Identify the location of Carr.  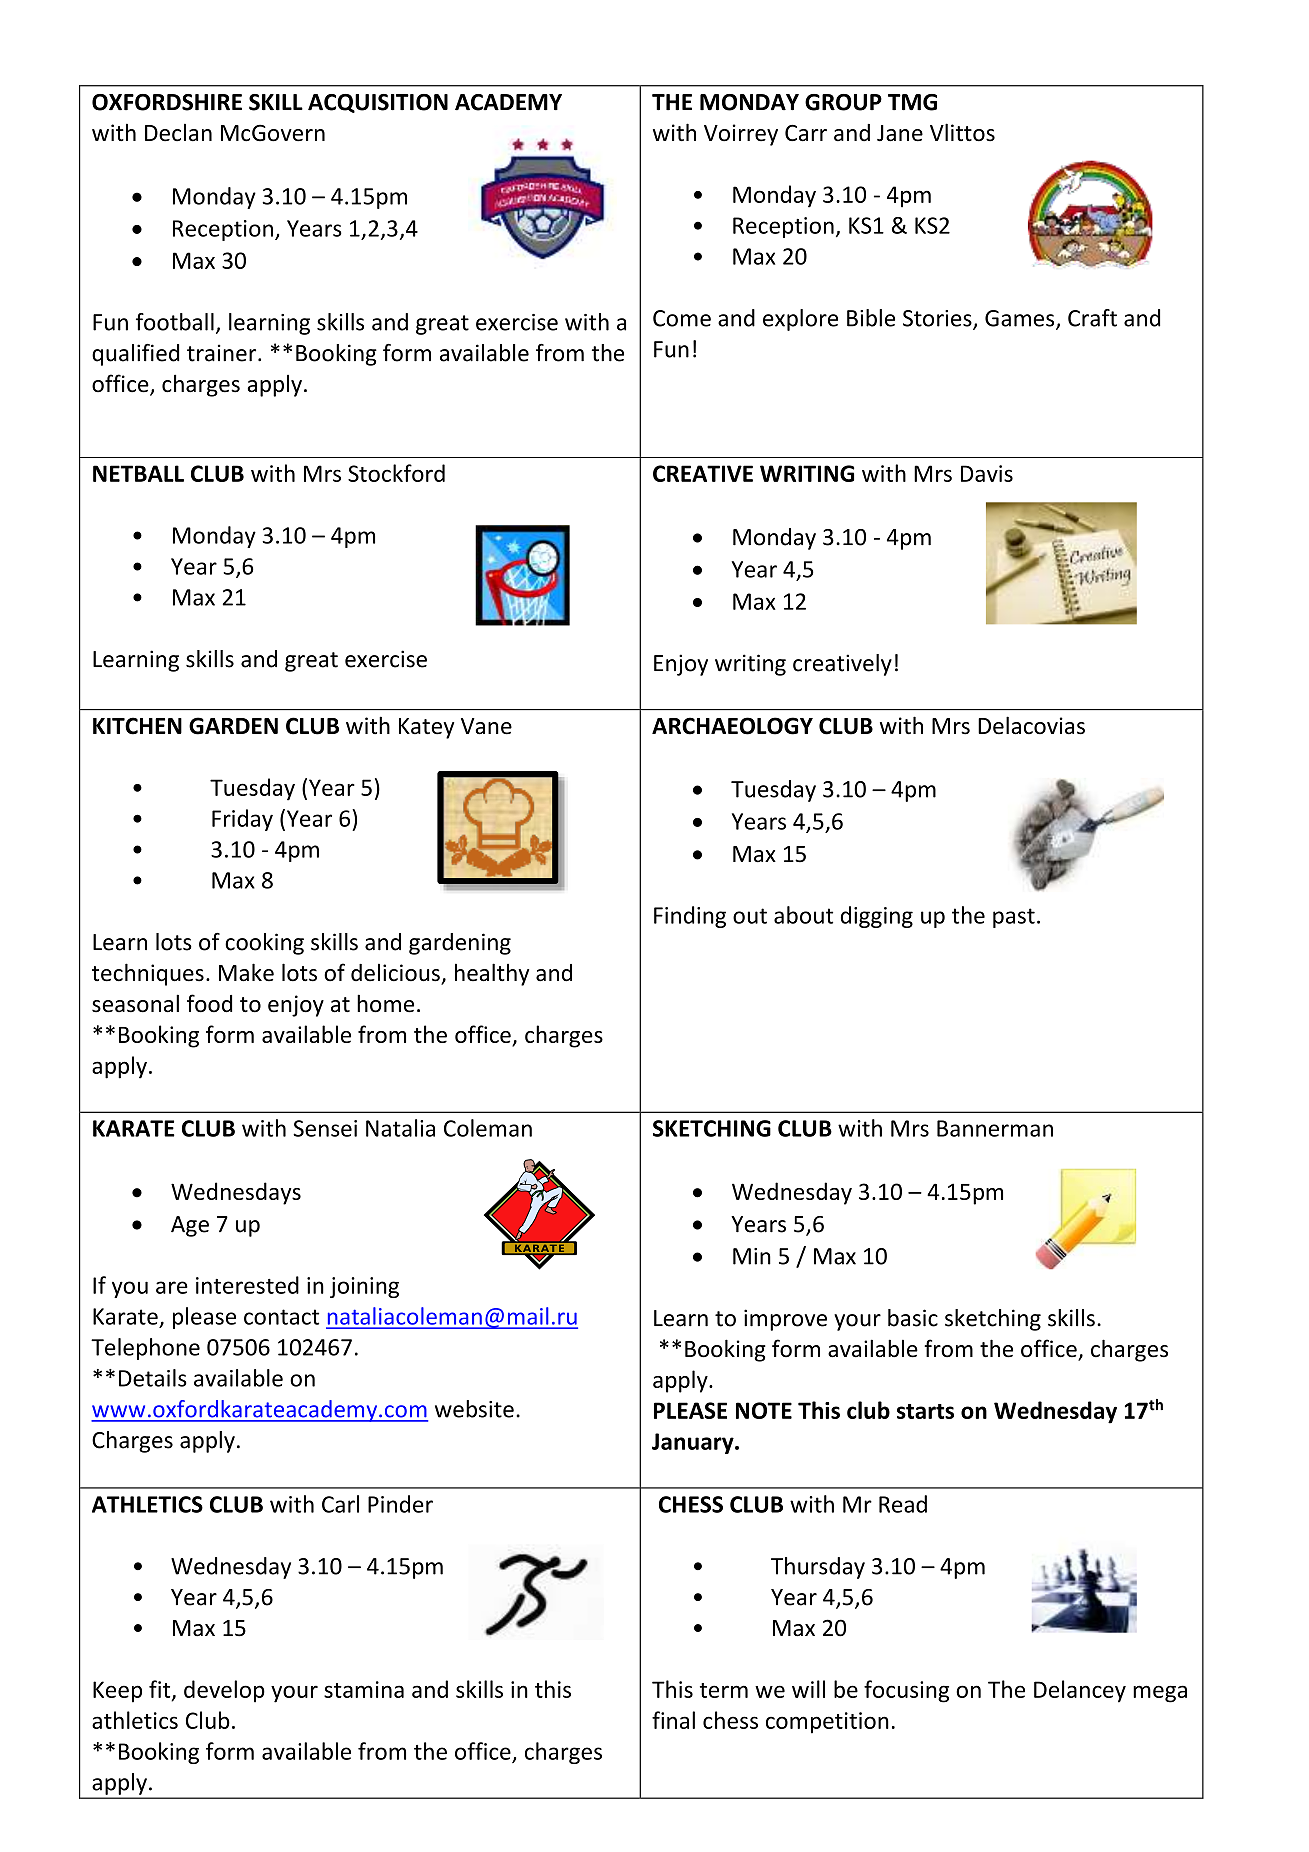
(806, 133).
